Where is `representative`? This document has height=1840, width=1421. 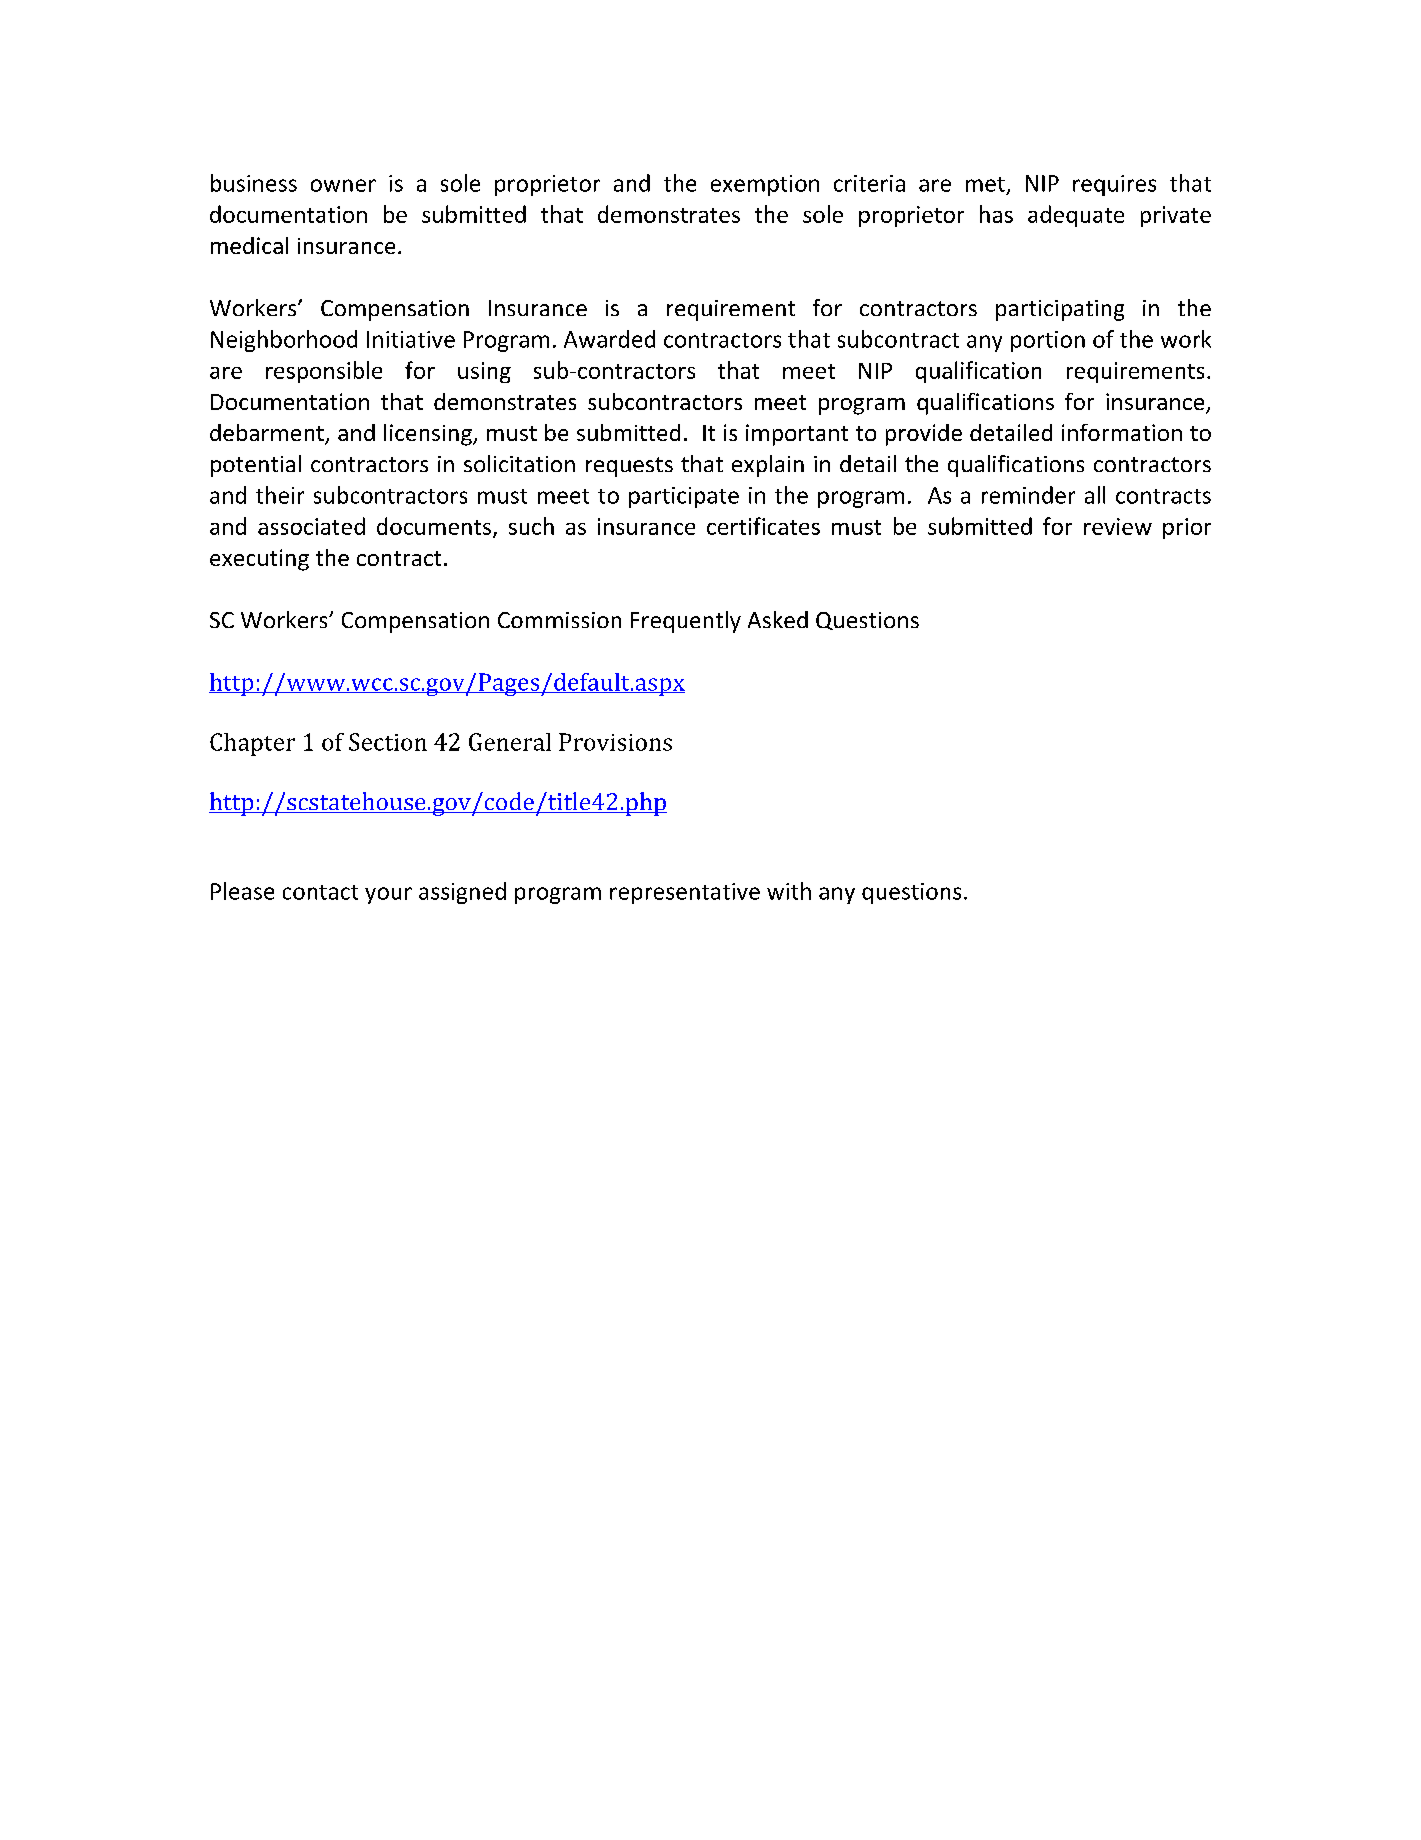 representative is located at coordinates (685, 893).
